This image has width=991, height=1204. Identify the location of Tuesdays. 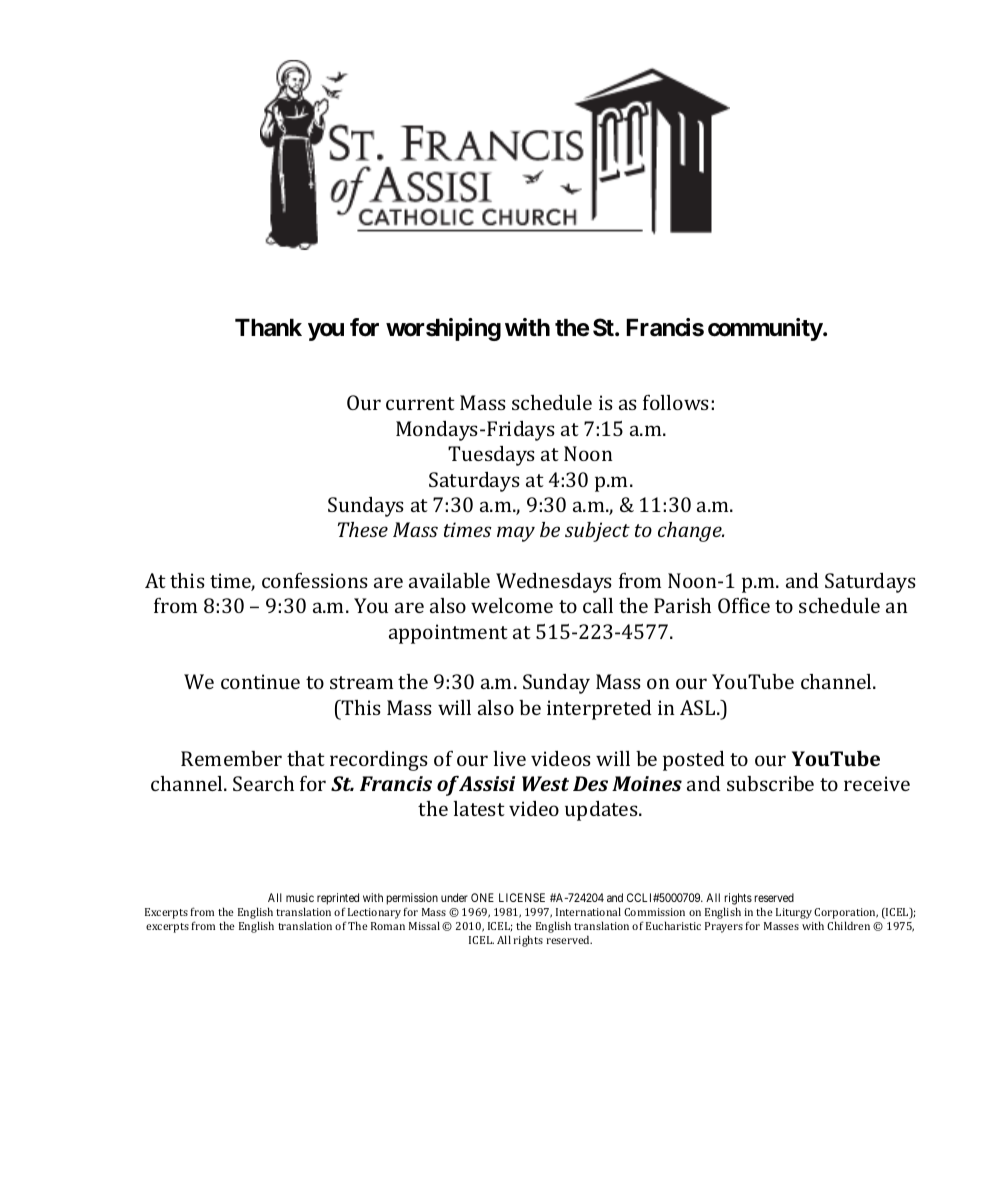
(491, 456).
